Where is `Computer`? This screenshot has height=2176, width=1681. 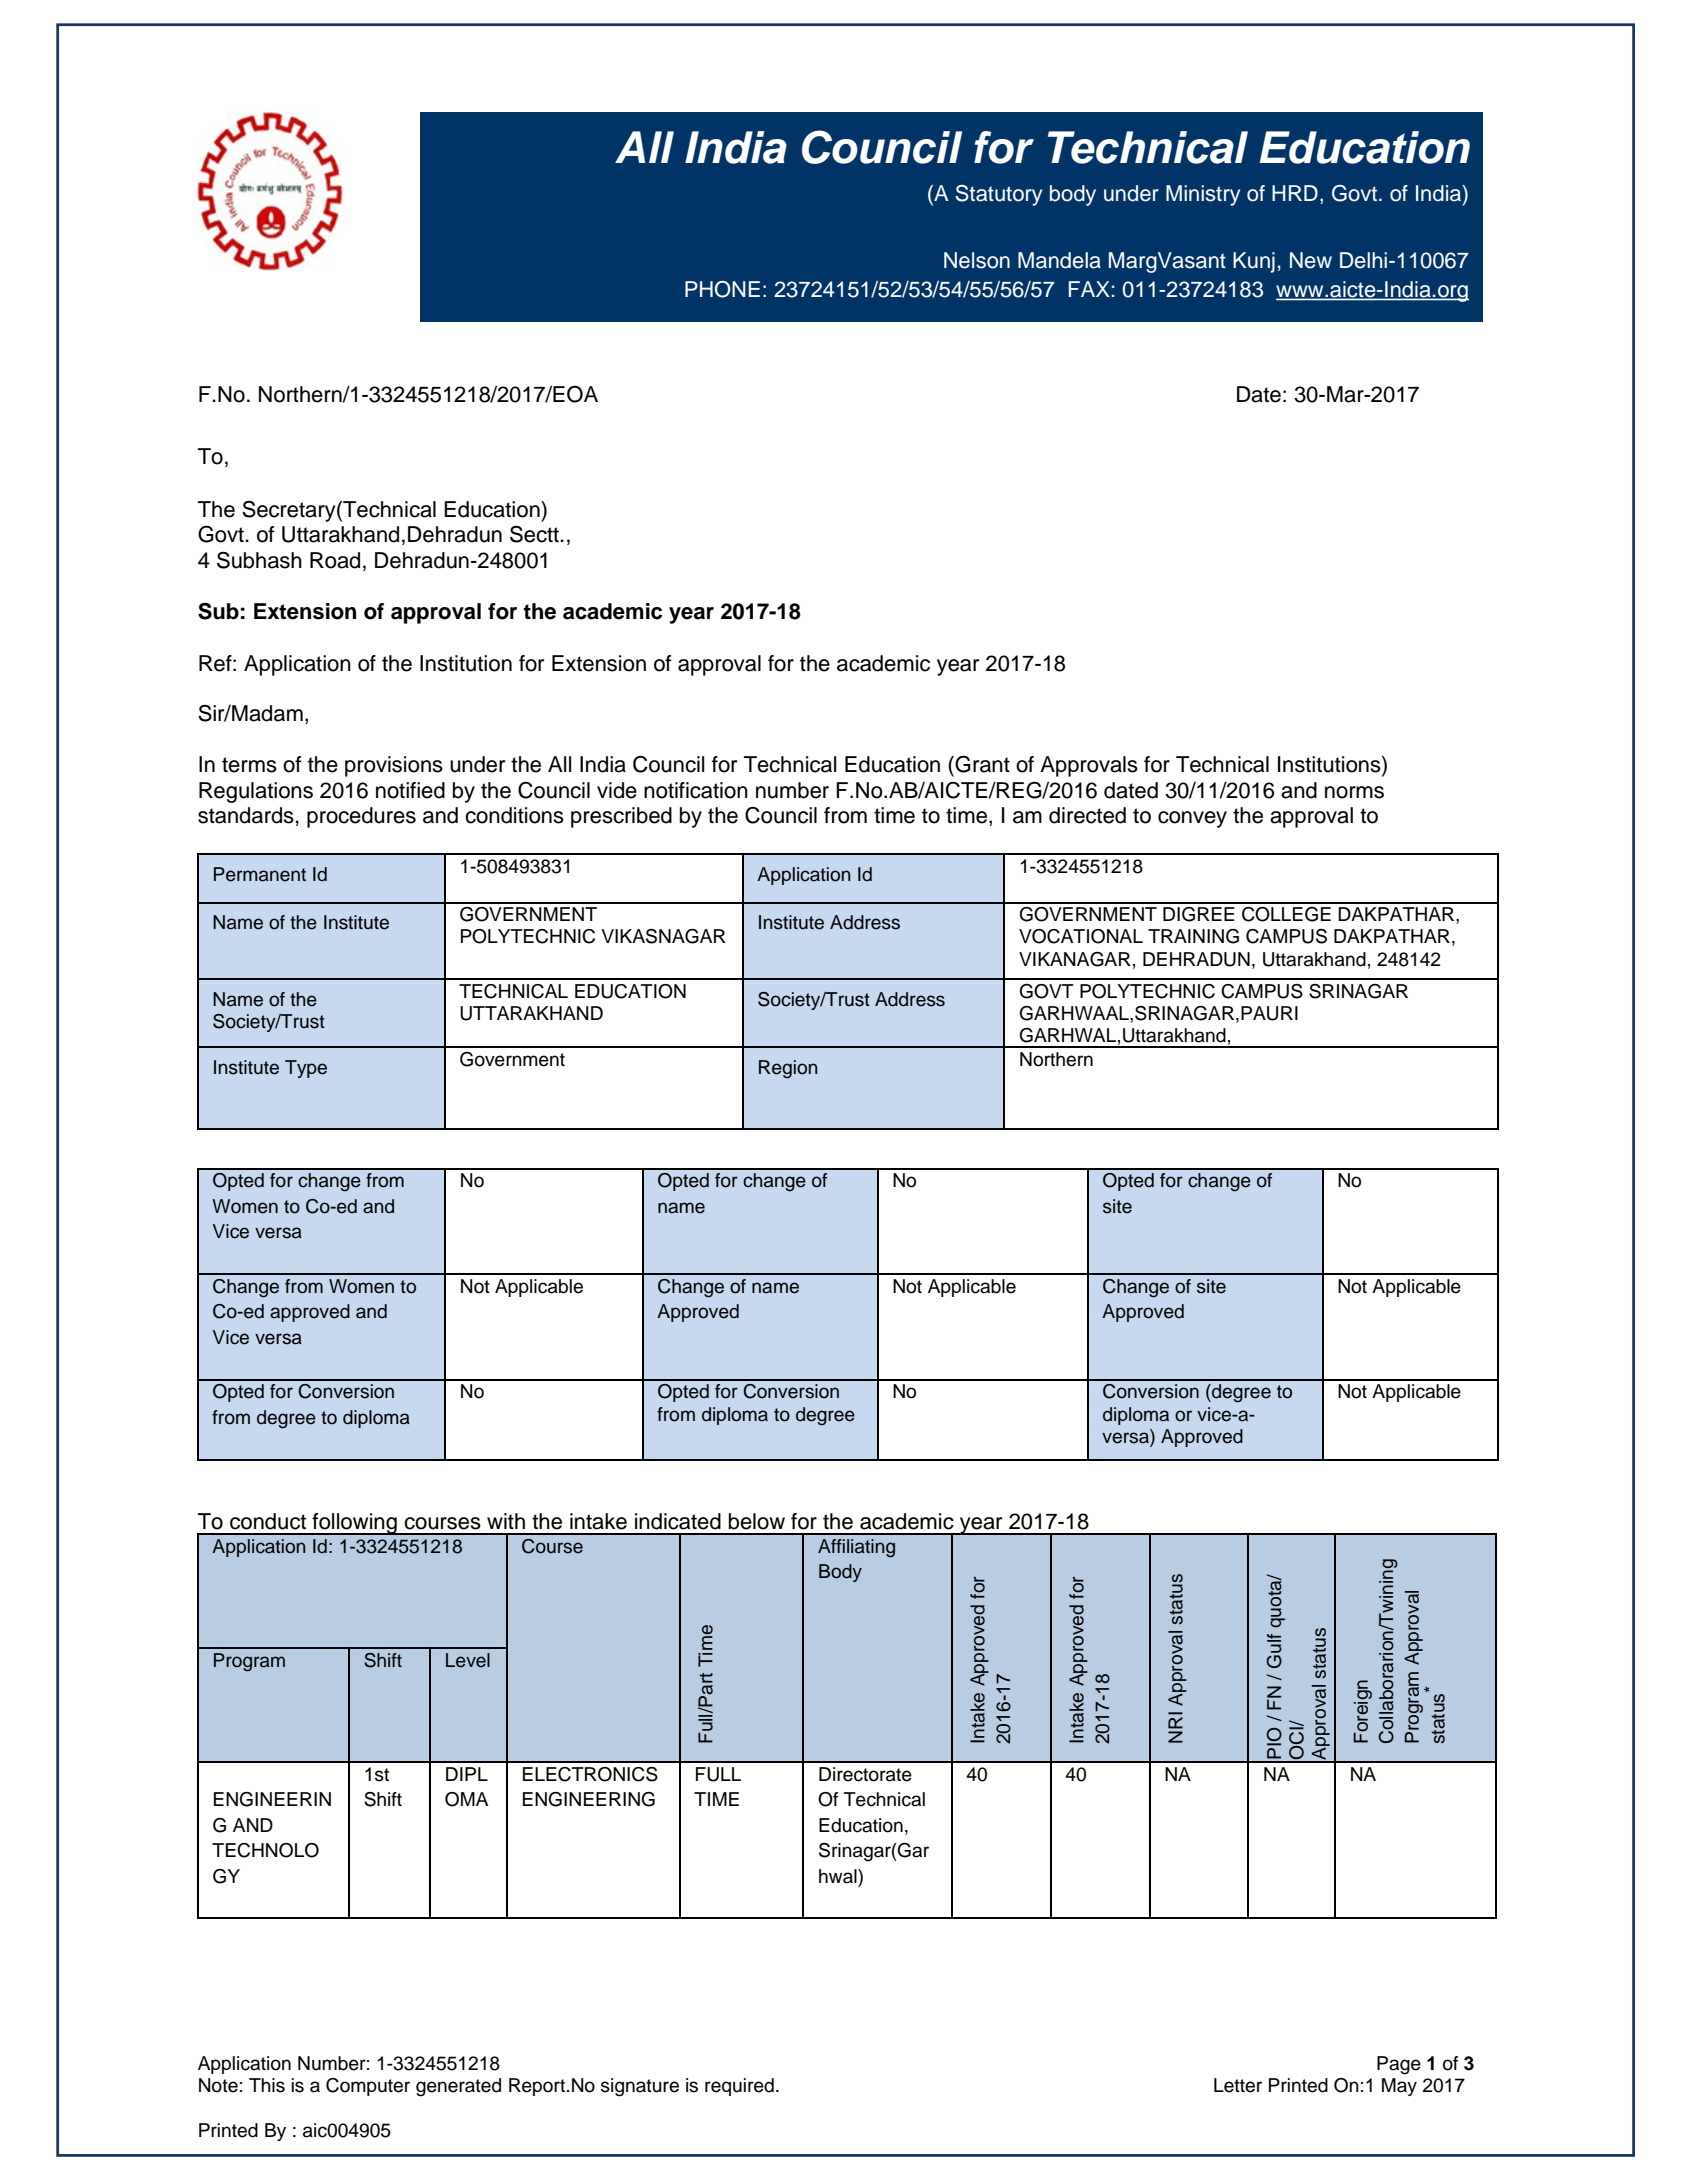
Computer is located at coordinates (368, 2087).
